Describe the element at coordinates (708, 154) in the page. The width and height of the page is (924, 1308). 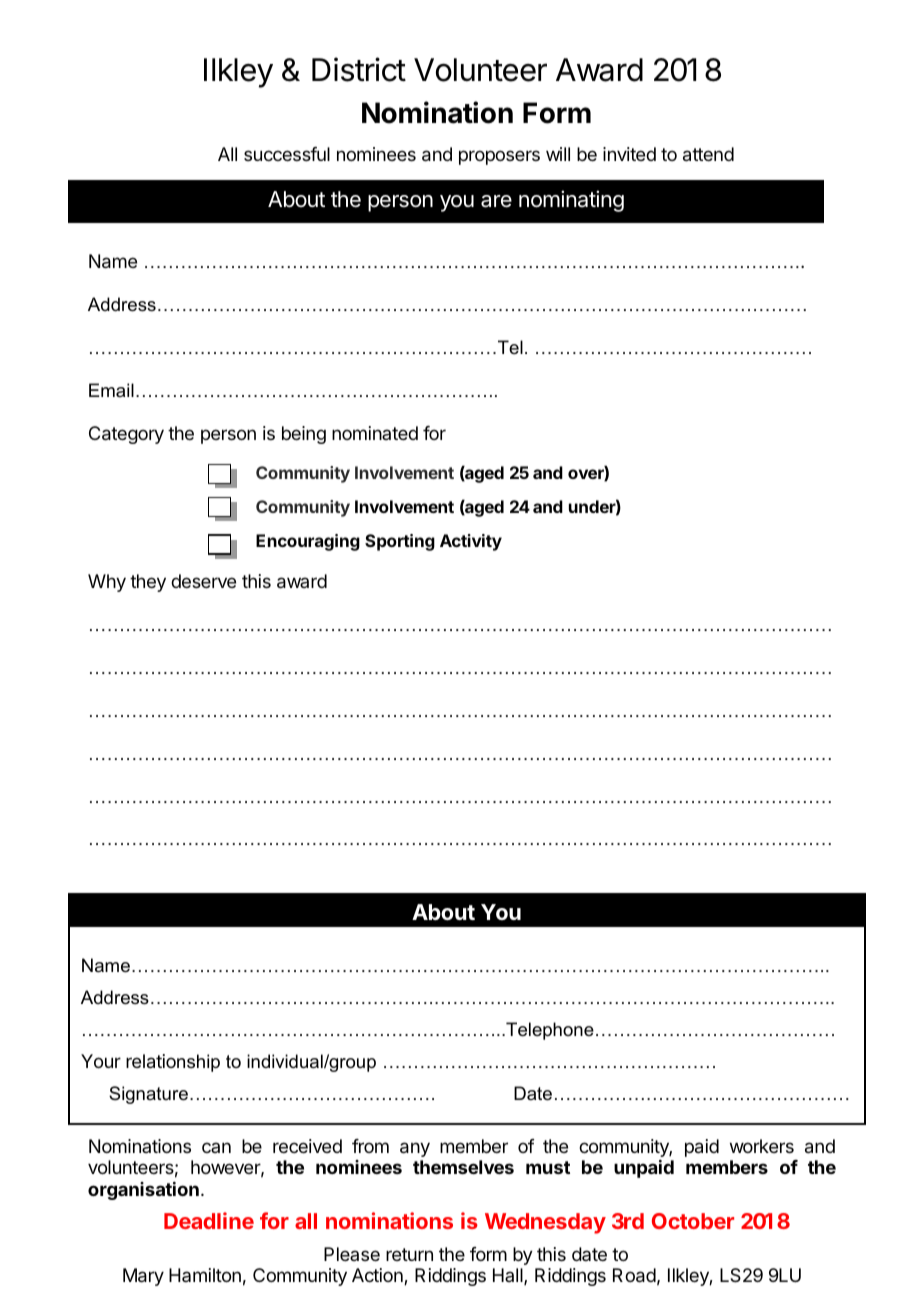
I see `attend` at that location.
